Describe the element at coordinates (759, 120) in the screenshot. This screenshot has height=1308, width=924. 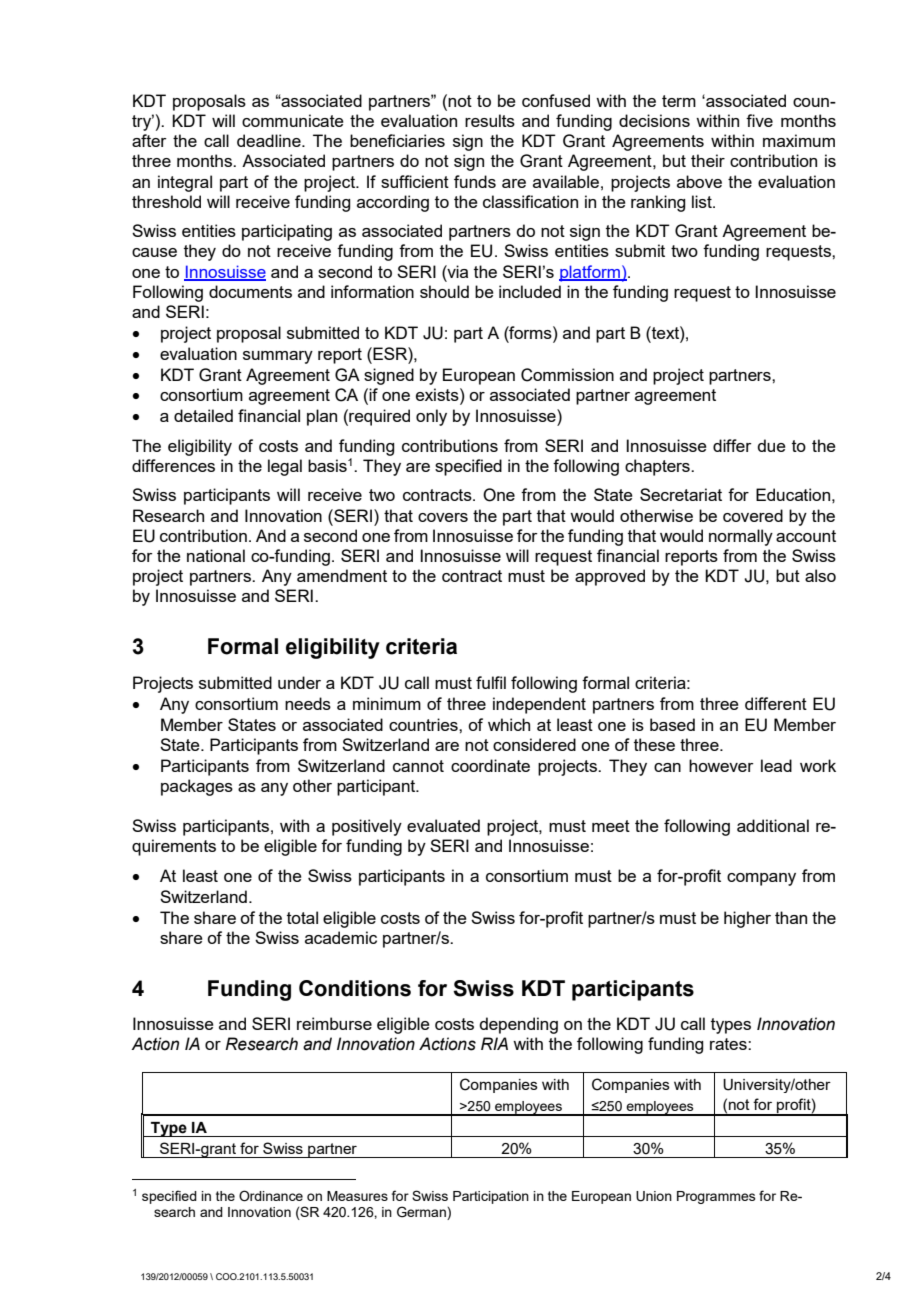
I see `five` at that location.
